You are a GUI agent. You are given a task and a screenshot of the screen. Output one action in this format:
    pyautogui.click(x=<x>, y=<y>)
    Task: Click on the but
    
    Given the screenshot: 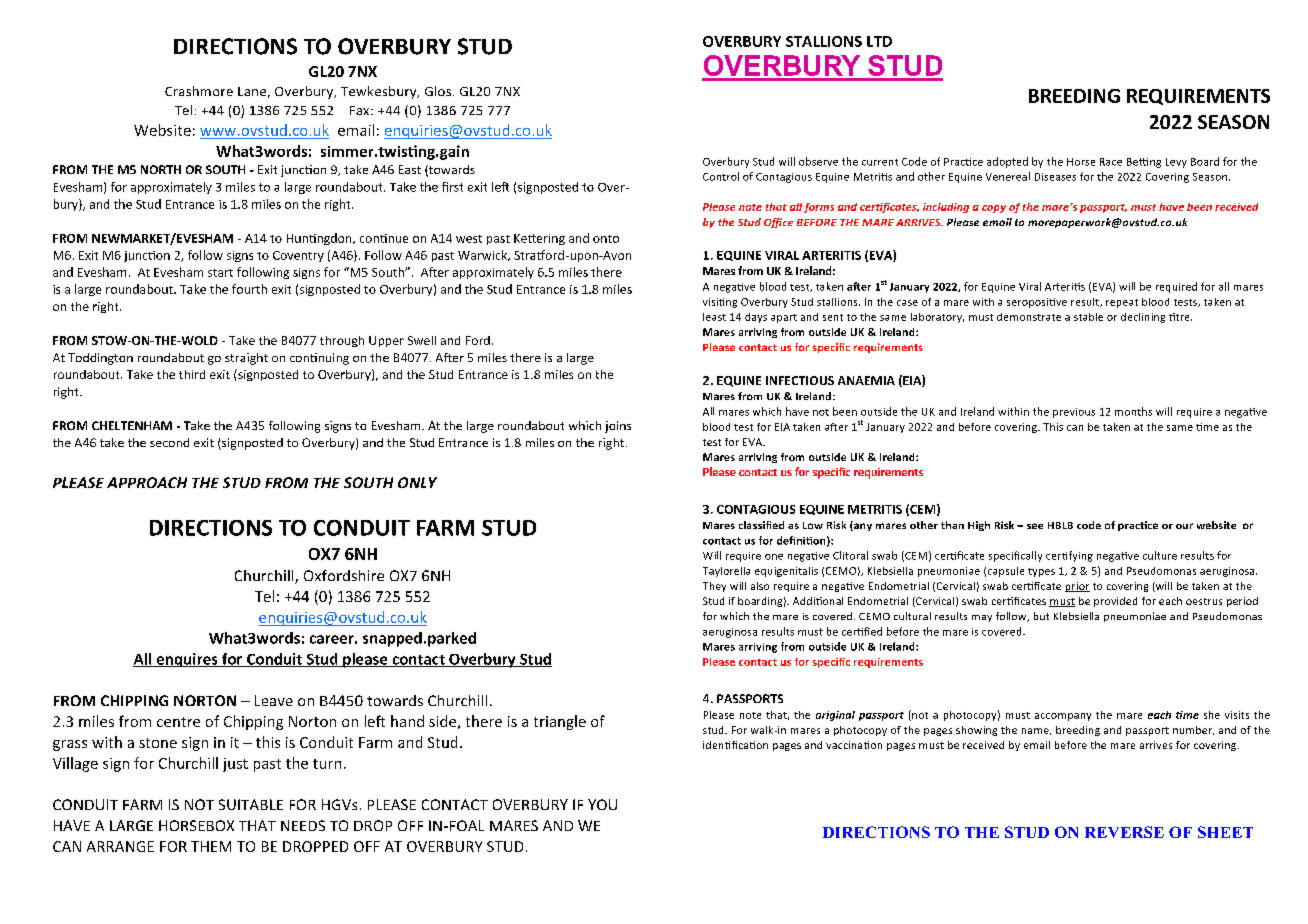 What is the action you would take?
    pyautogui.click(x=1041, y=616)
